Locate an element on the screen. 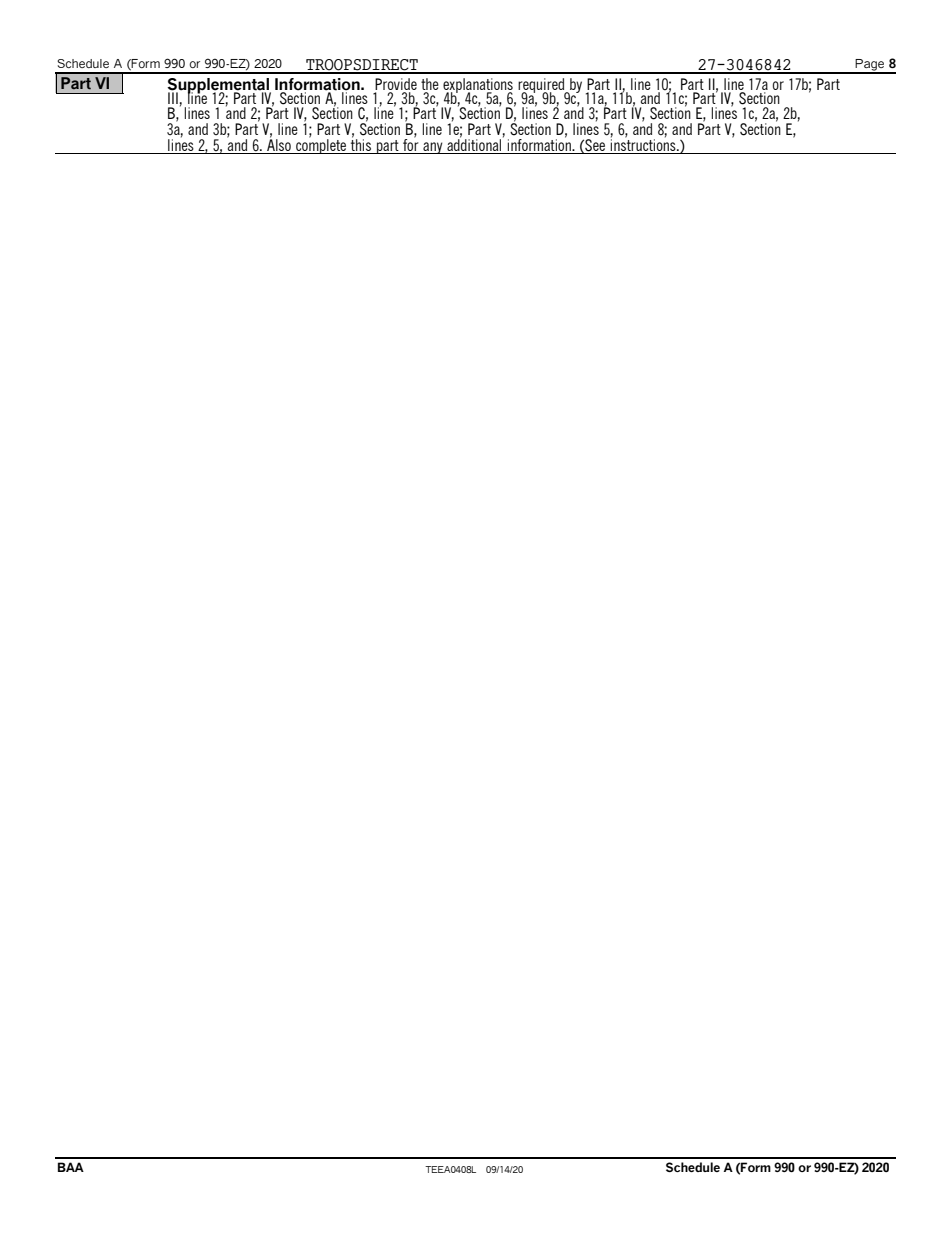  Provide is located at coordinates (396, 85).
